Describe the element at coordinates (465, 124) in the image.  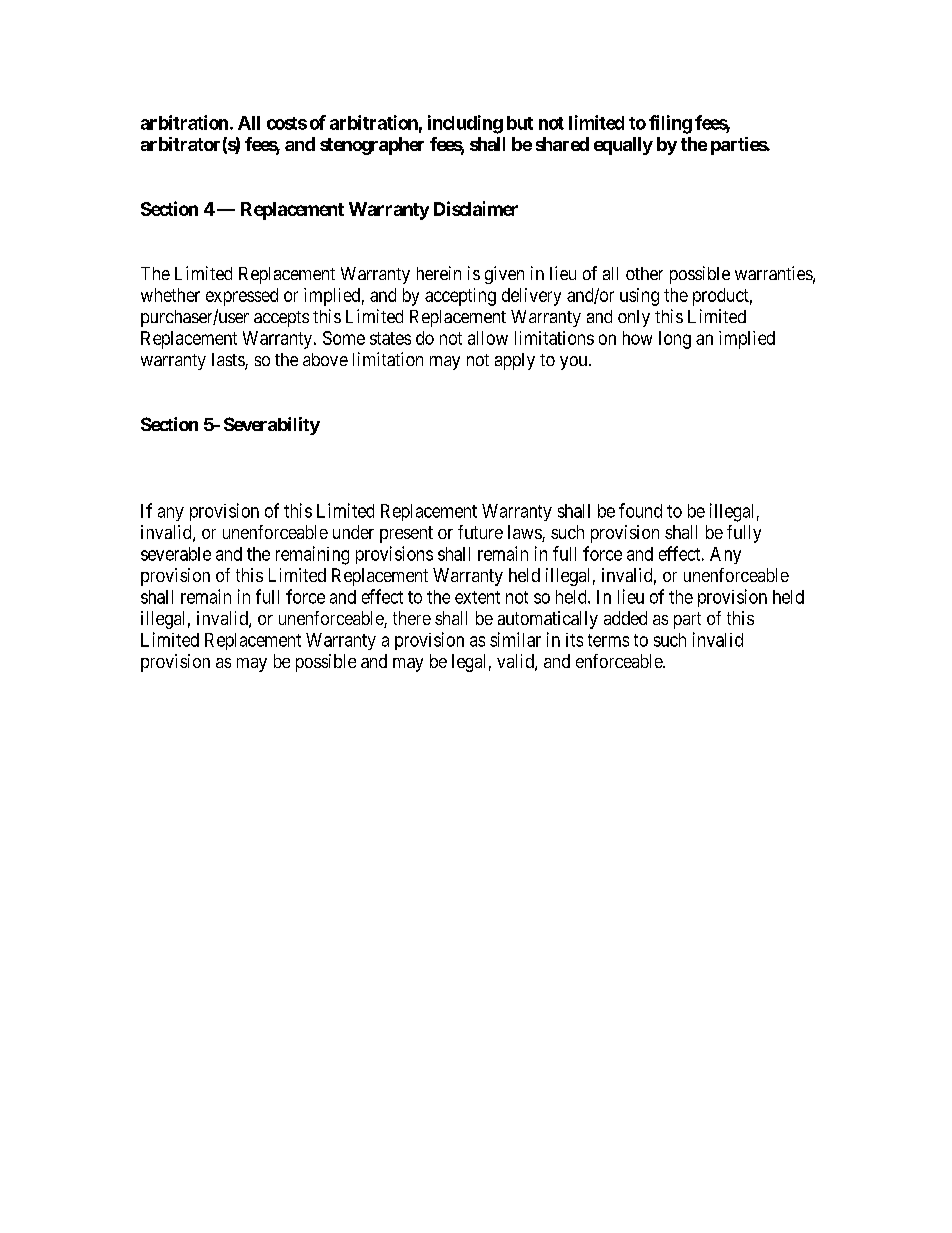
I see `including` at that location.
